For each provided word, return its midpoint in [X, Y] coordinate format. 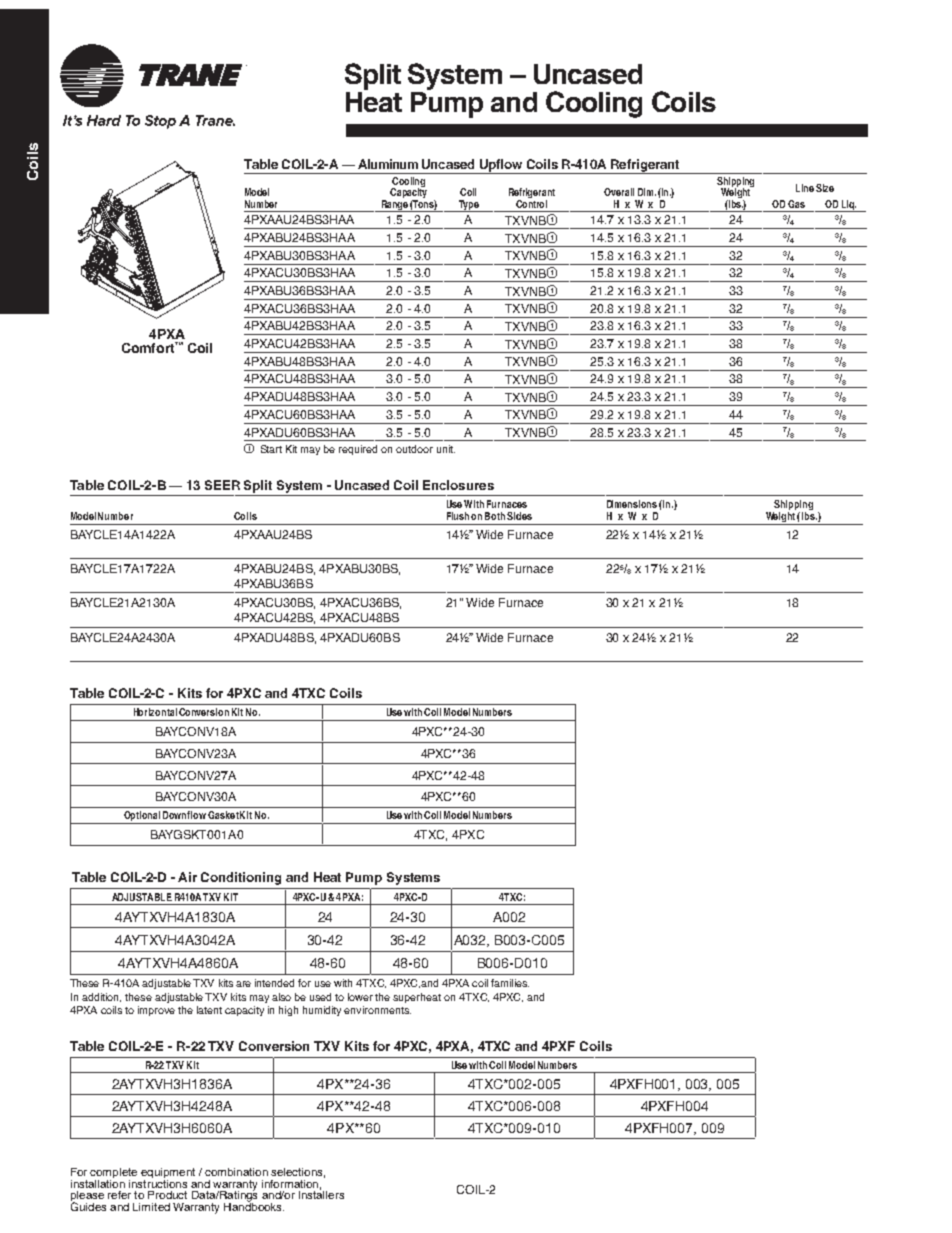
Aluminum [388, 164]
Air [187, 877]
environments [377, 1010]
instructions [158, 1182]
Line [805, 188]
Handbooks [254, 1205]
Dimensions [632, 504]
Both [495, 516]
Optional [142, 817]
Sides [519, 516]
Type [468, 206]
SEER [222, 485]
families [510, 983]
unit [446, 449]
